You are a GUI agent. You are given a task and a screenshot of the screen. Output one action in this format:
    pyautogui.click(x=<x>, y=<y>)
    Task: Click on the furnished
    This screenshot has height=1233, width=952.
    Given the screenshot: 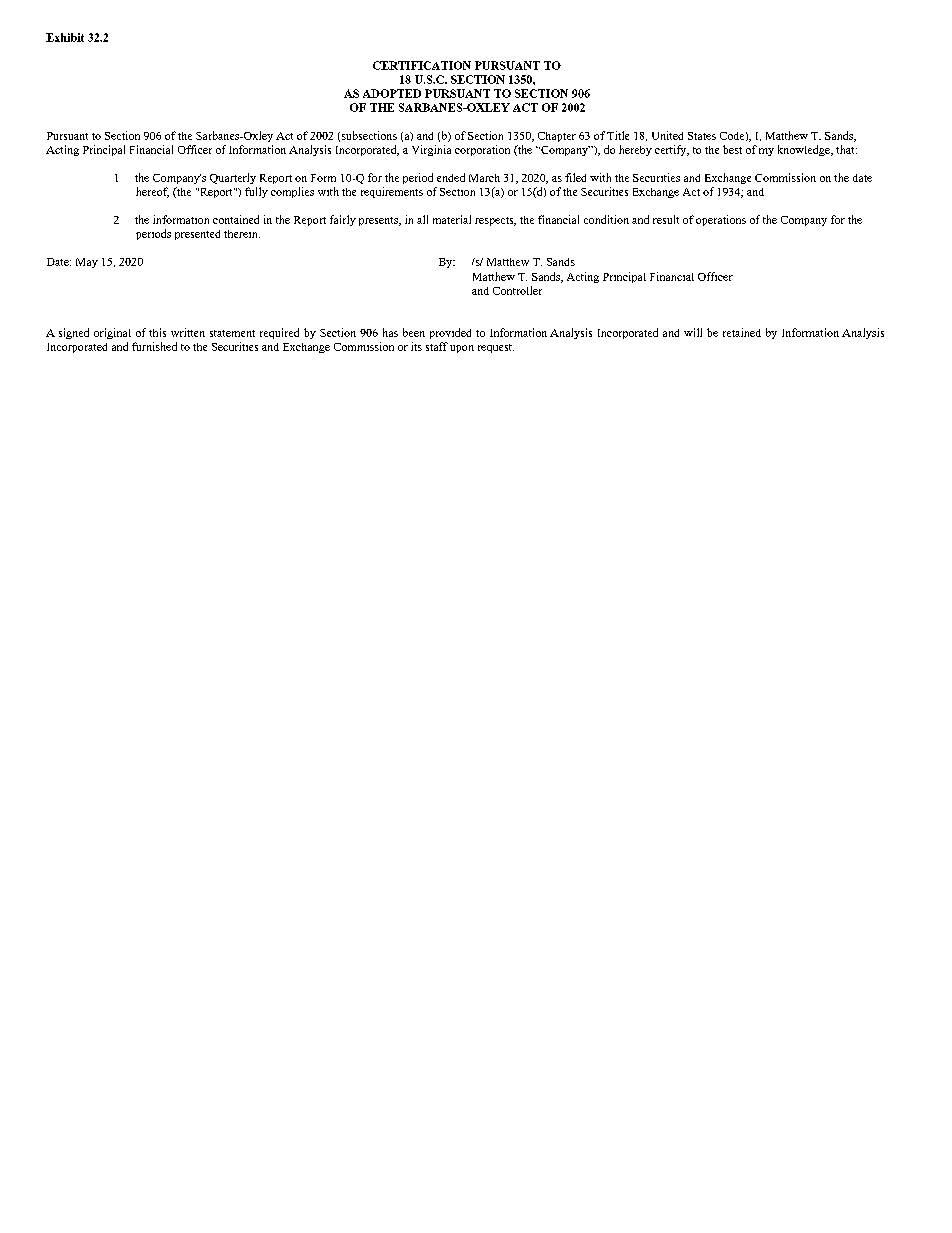 What is the action you would take?
    pyautogui.click(x=154, y=346)
